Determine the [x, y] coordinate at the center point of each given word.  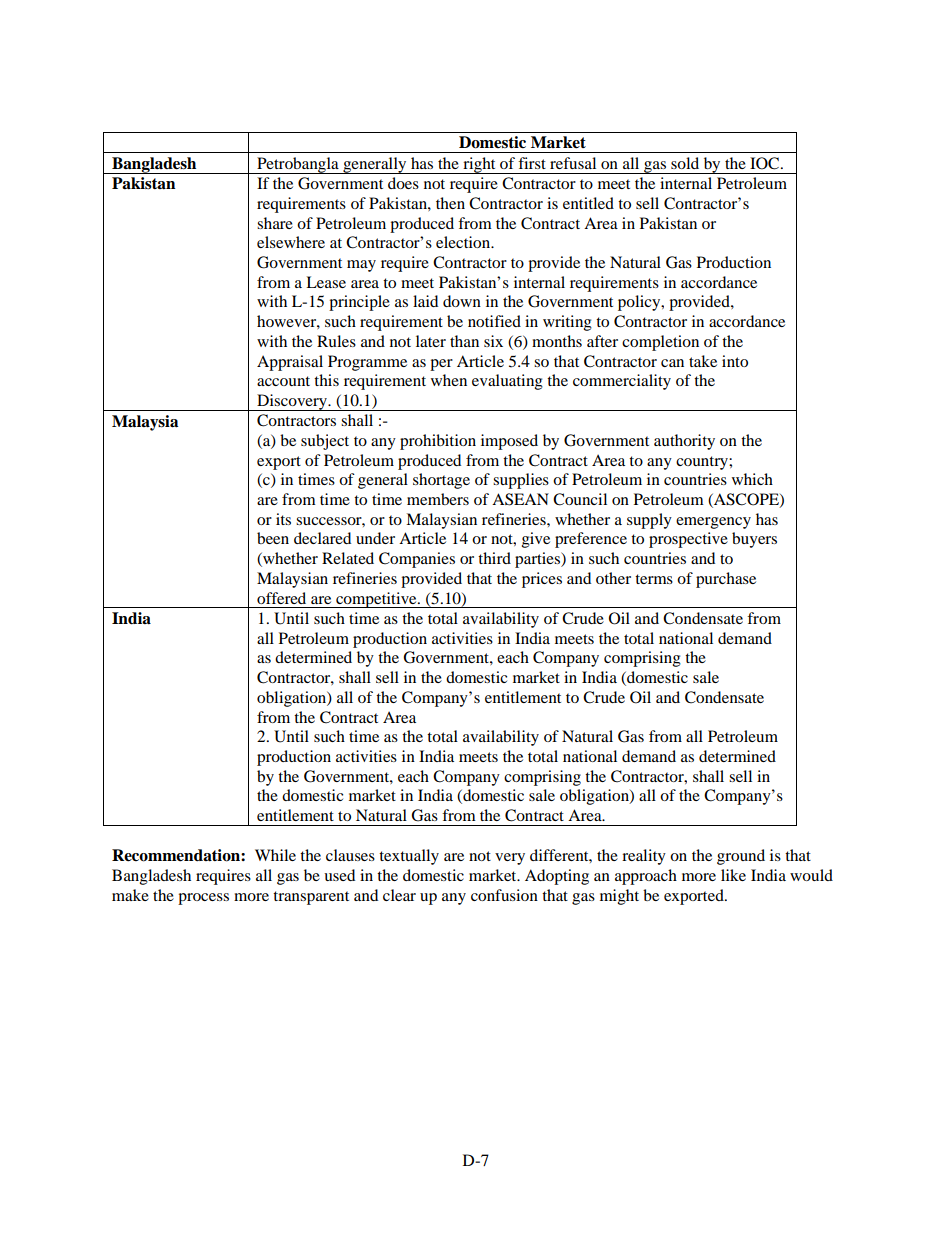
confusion [504, 895]
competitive [376, 600]
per [441, 365]
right [479, 165]
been [273, 538]
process [203, 899]
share [275, 223]
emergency [713, 523]
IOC [766, 163]
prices [542, 580]
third [494, 558]
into [735, 361]
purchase [726, 580]
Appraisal [290, 363]
